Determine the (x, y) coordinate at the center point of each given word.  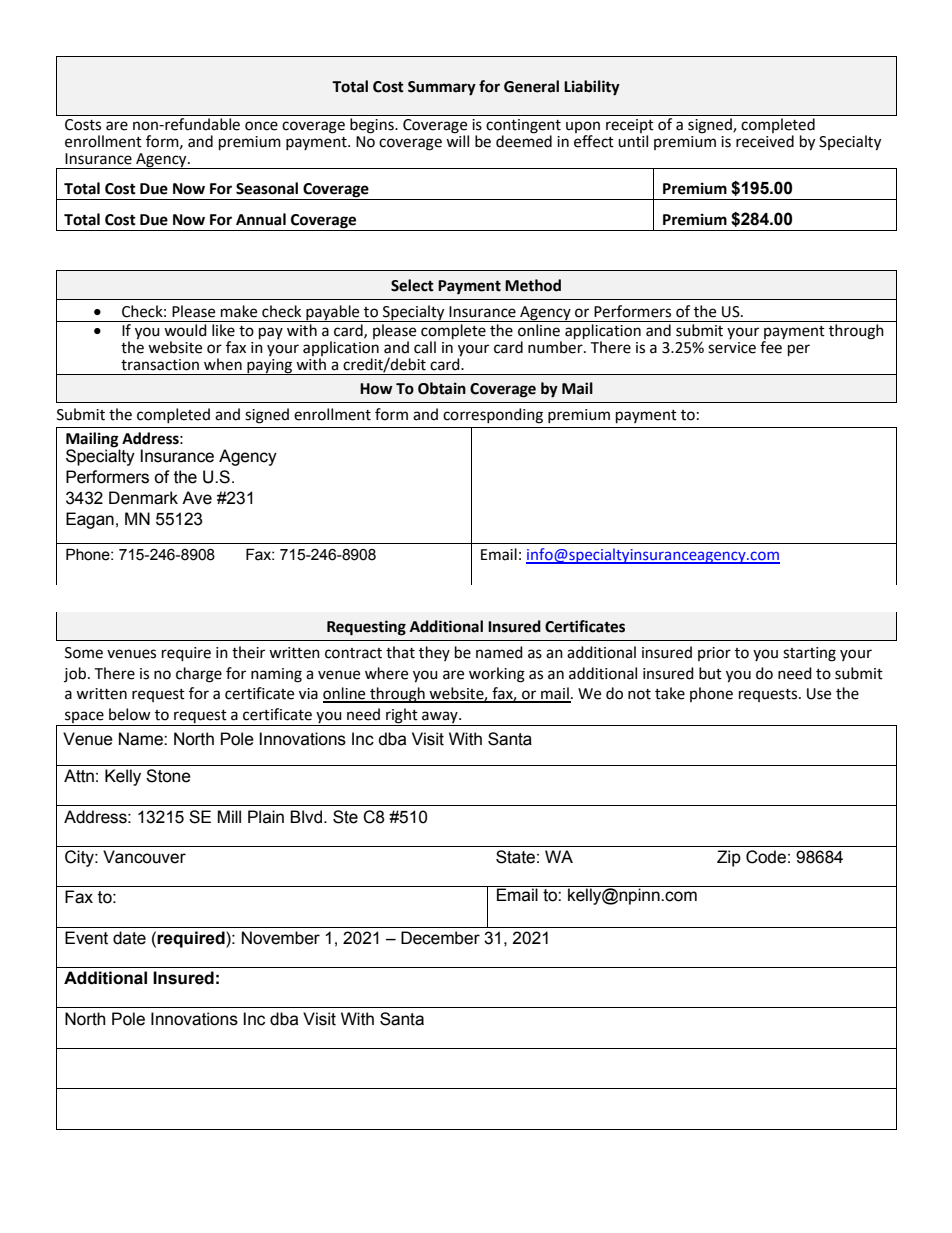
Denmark (143, 498)
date (129, 938)
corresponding (493, 416)
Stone (168, 776)
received (765, 141)
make (239, 311)
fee (771, 347)
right (402, 717)
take (670, 693)
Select (412, 285)
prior (714, 654)
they (434, 653)
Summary (442, 88)
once (261, 126)
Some (84, 653)
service (732, 348)
